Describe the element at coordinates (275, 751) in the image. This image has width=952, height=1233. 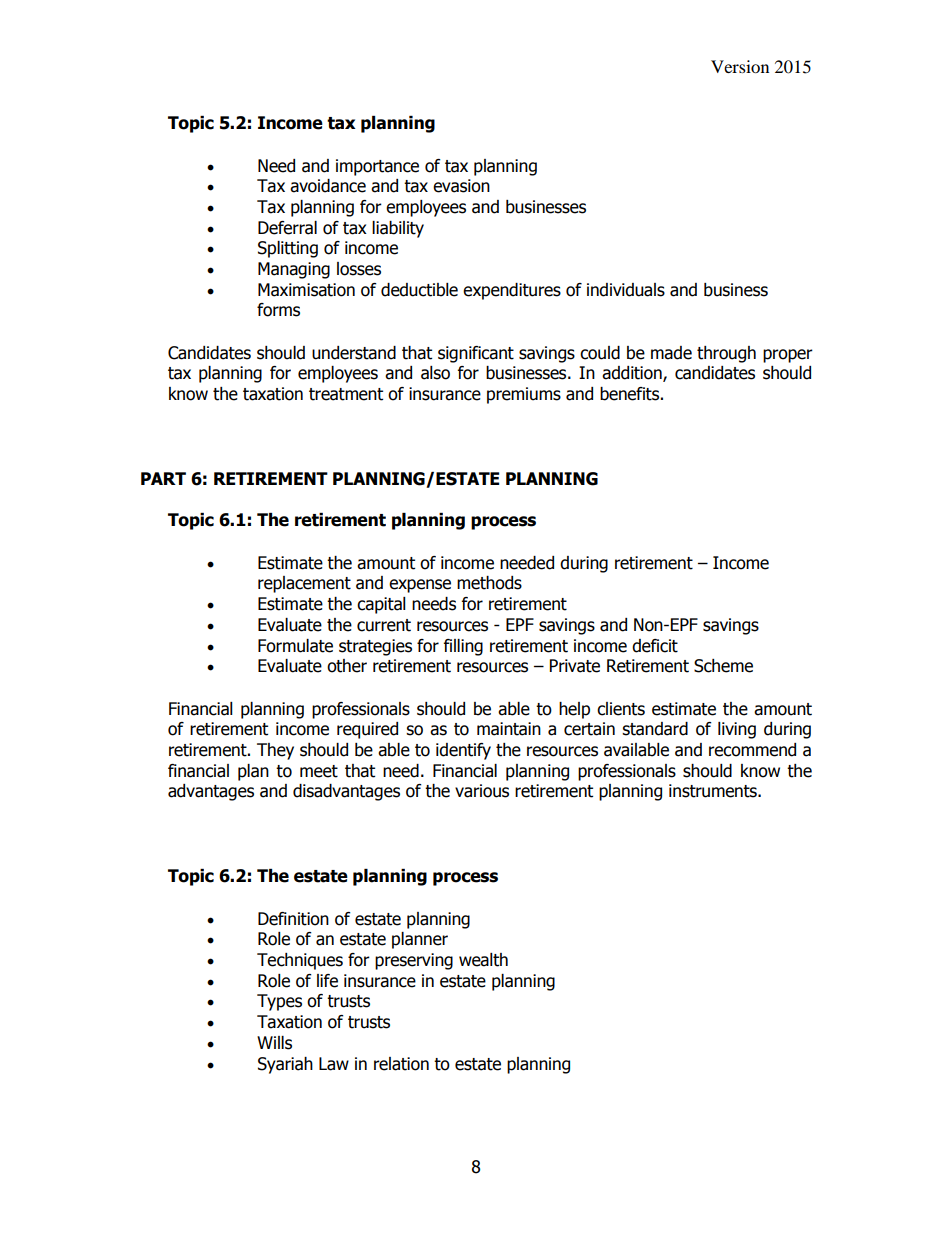
I see `They` at that location.
